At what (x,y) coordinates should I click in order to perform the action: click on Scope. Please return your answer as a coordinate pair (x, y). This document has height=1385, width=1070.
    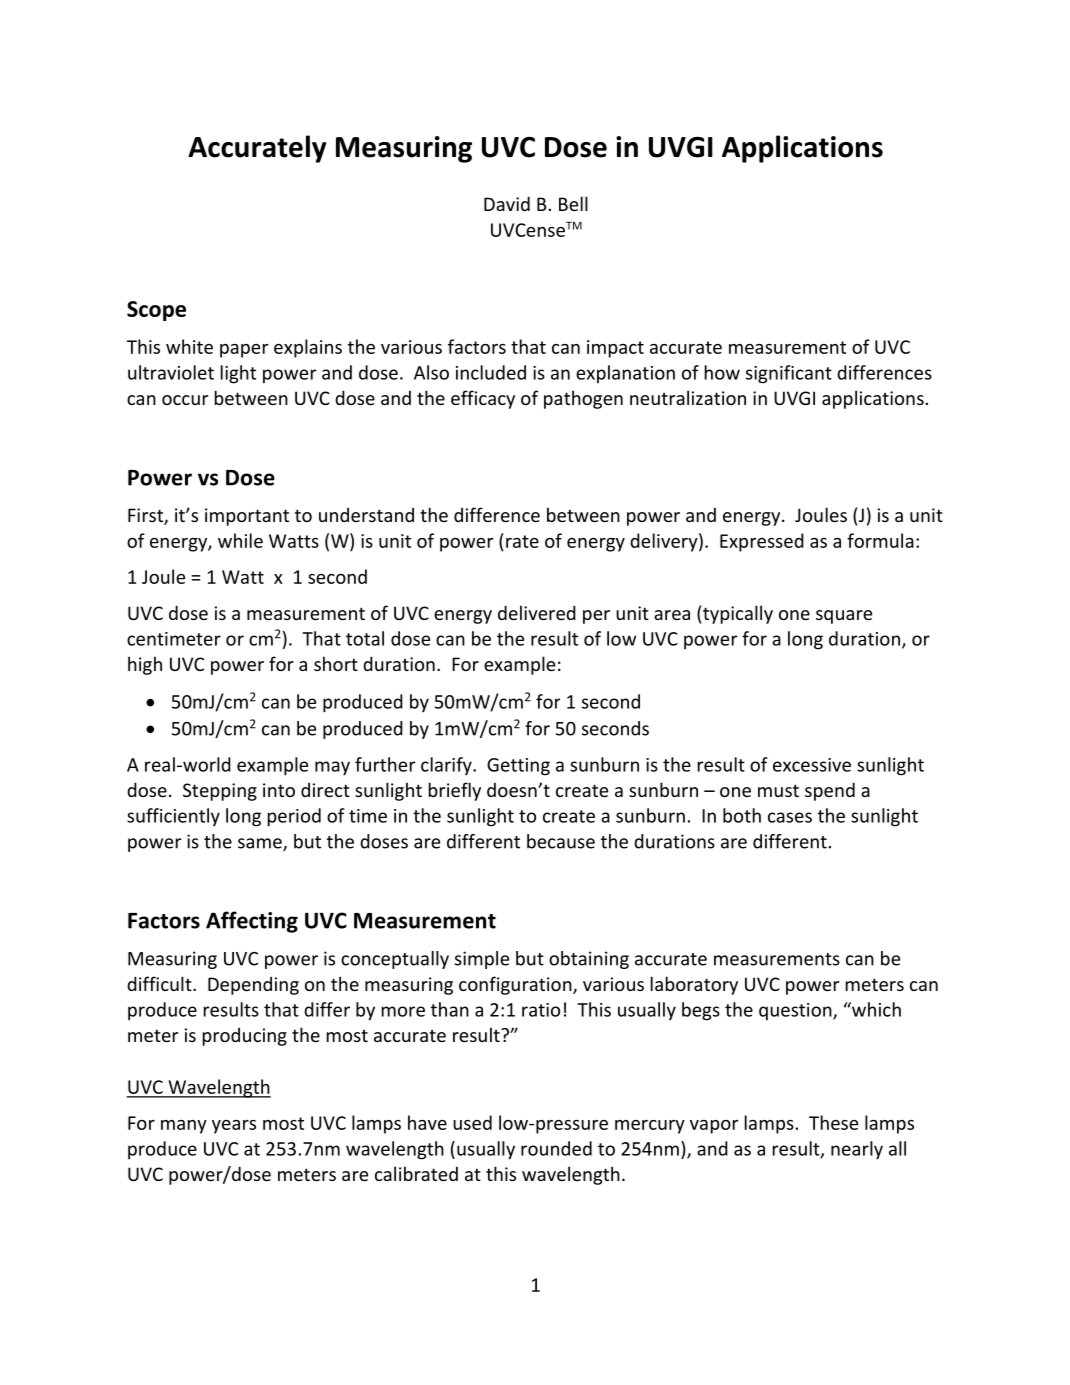
    Looking at the image, I should click on (156, 311).
